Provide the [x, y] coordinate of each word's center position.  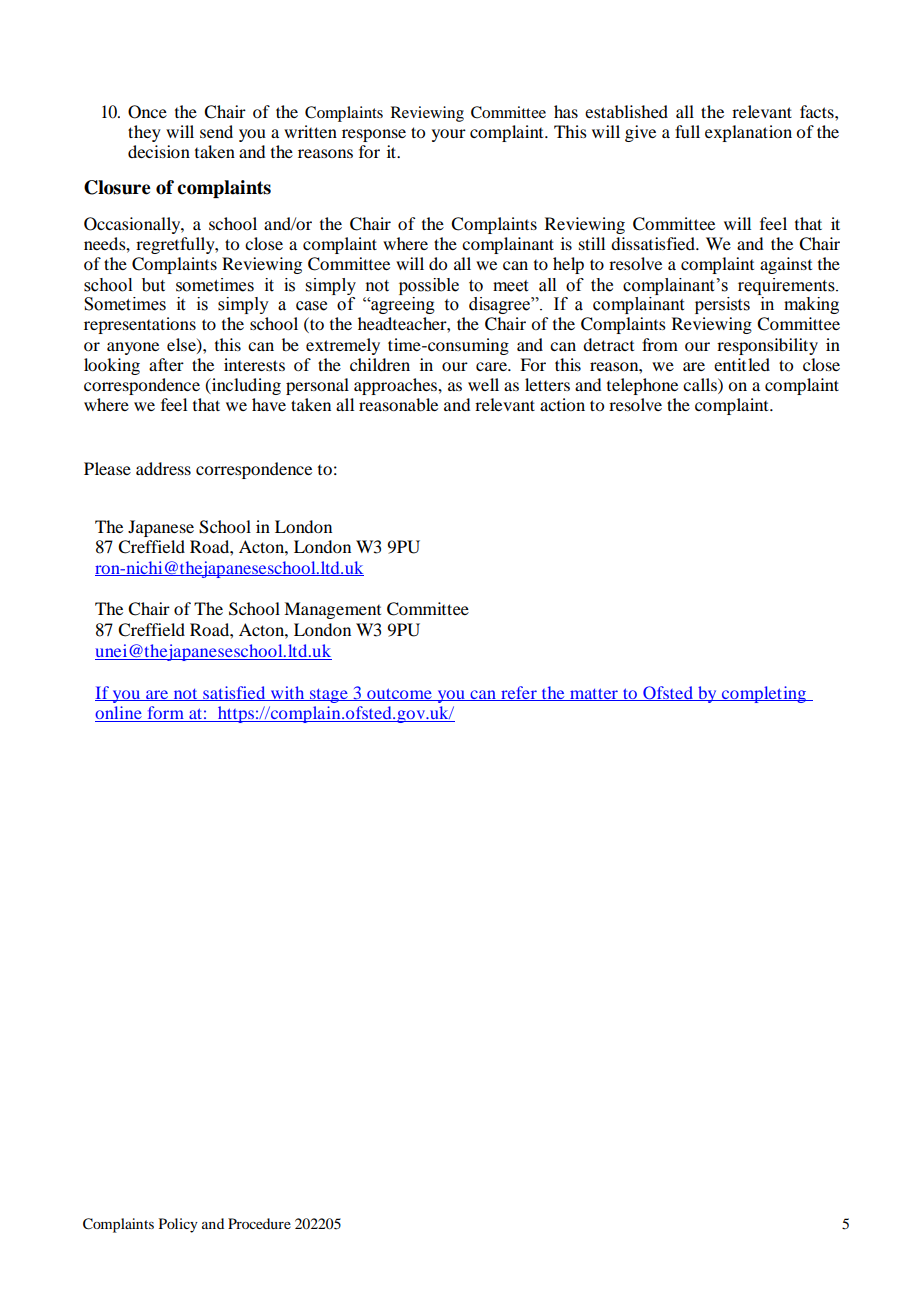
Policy [178, 1225]
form [165, 714]
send [216, 131]
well [483, 384]
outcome [399, 694]
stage [329, 696]
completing [764, 694]
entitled [742, 364]
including [245, 386]
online [119, 714]
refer [519, 693]
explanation [748, 133]
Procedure [259, 1223]
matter [594, 694]
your [449, 135]
